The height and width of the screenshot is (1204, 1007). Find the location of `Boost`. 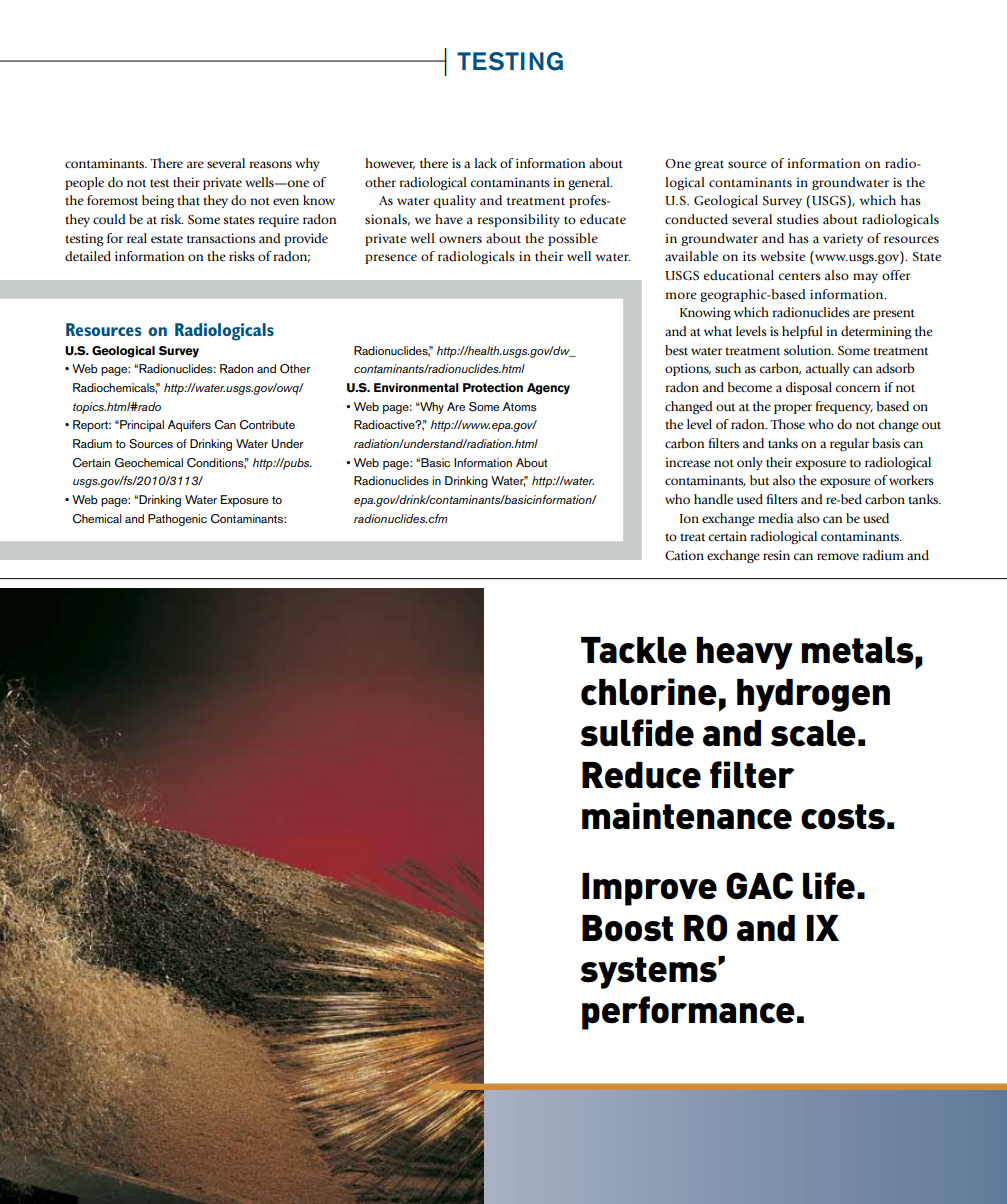

Boost is located at coordinates (627, 928).
